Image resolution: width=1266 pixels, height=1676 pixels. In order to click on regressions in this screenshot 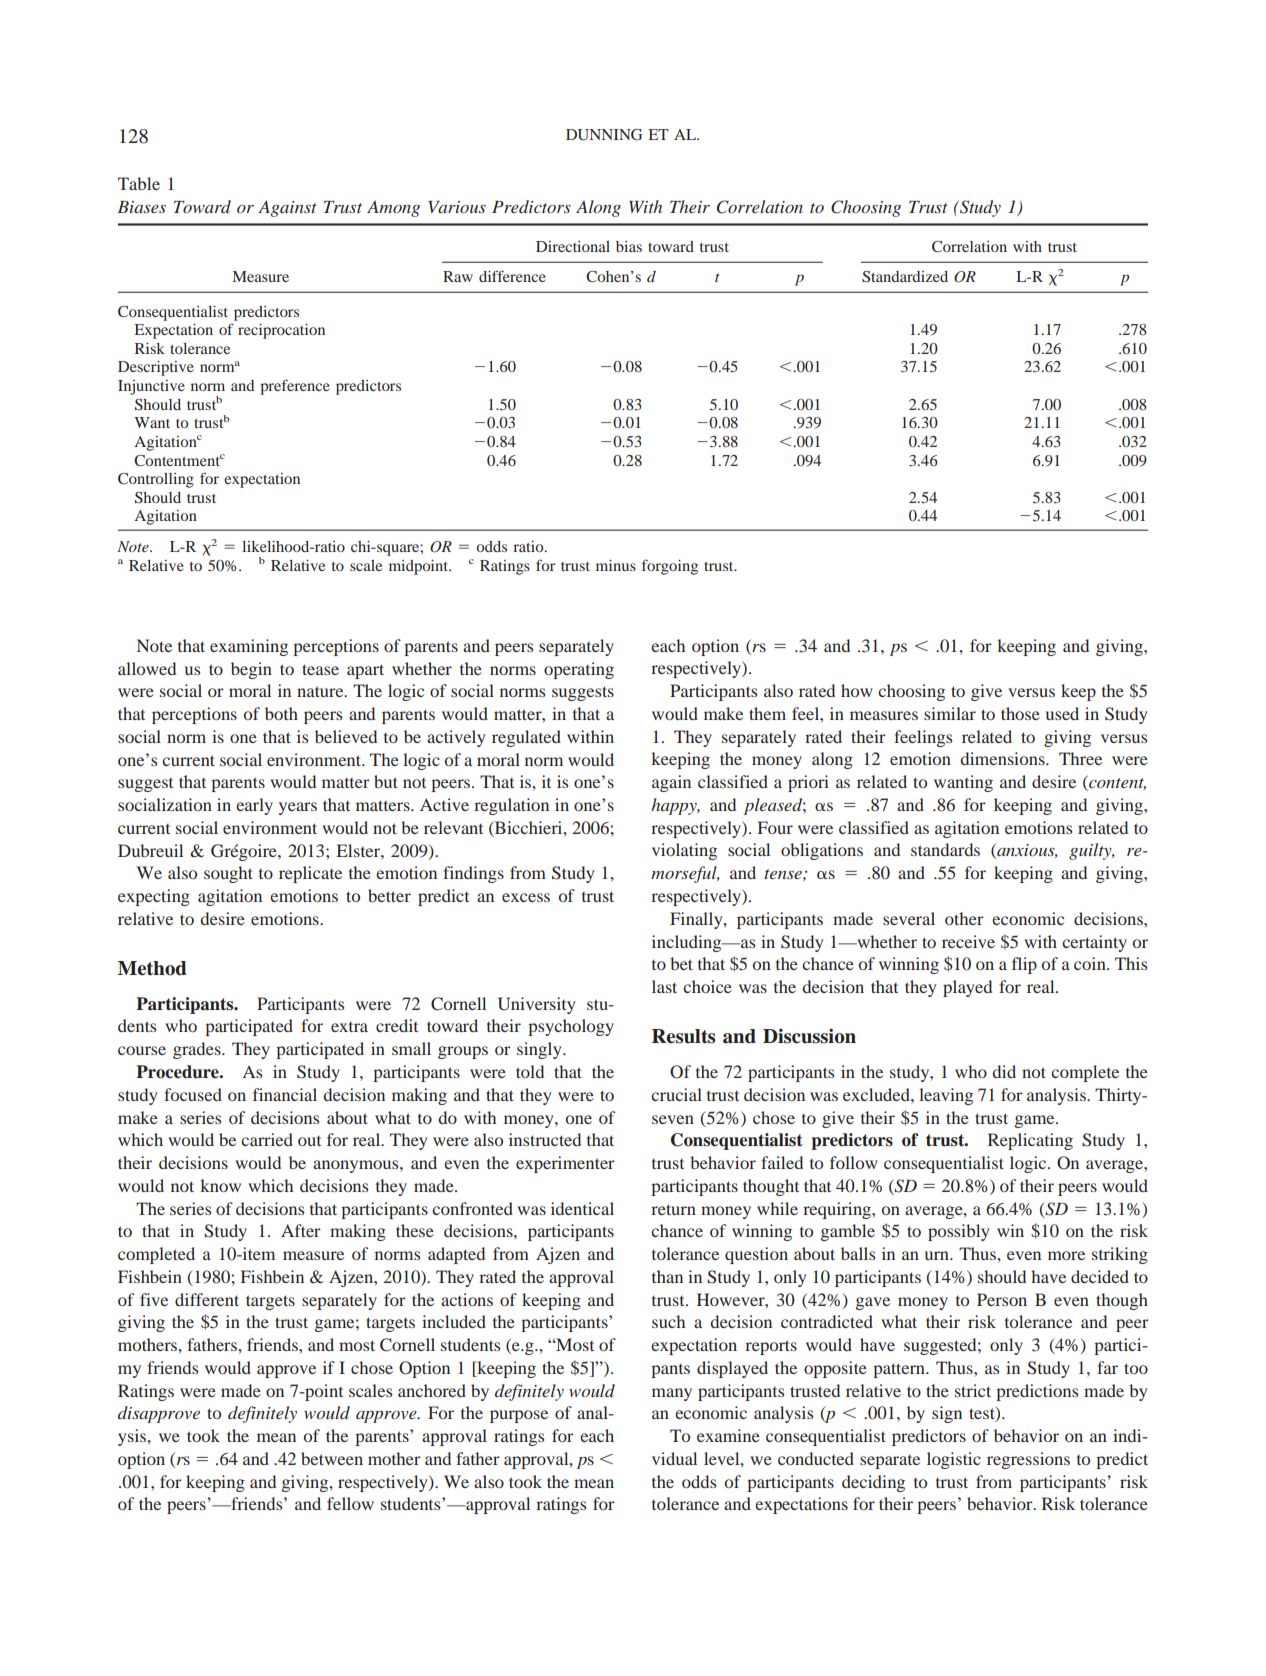, I will do `click(1028, 1460)`.
